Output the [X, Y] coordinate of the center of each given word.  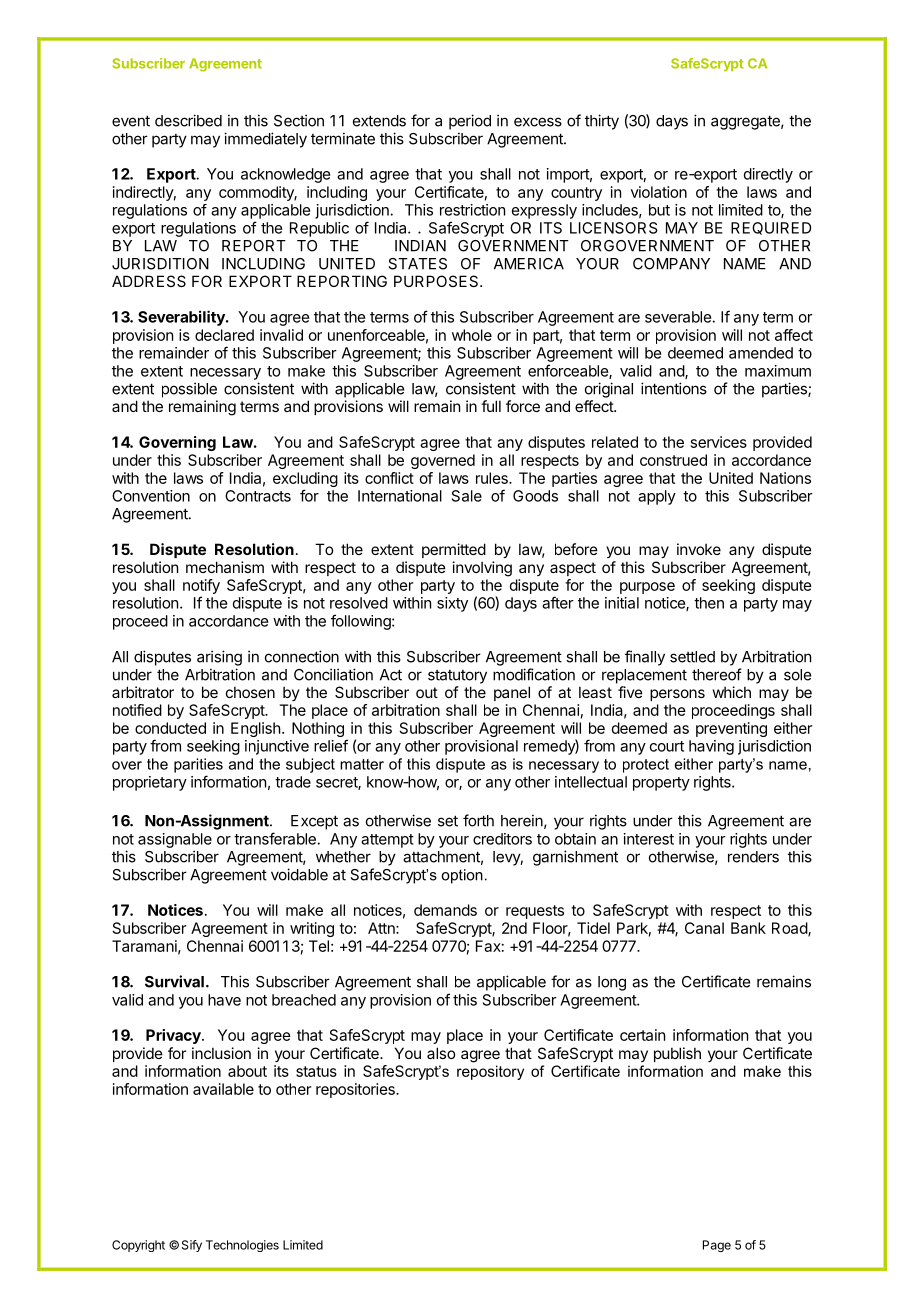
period [470, 122]
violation [659, 192]
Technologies [242, 1246]
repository [490, 1072]
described [188, 120]
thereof [717, 674]
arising [219, 658]
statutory [457, 677]
